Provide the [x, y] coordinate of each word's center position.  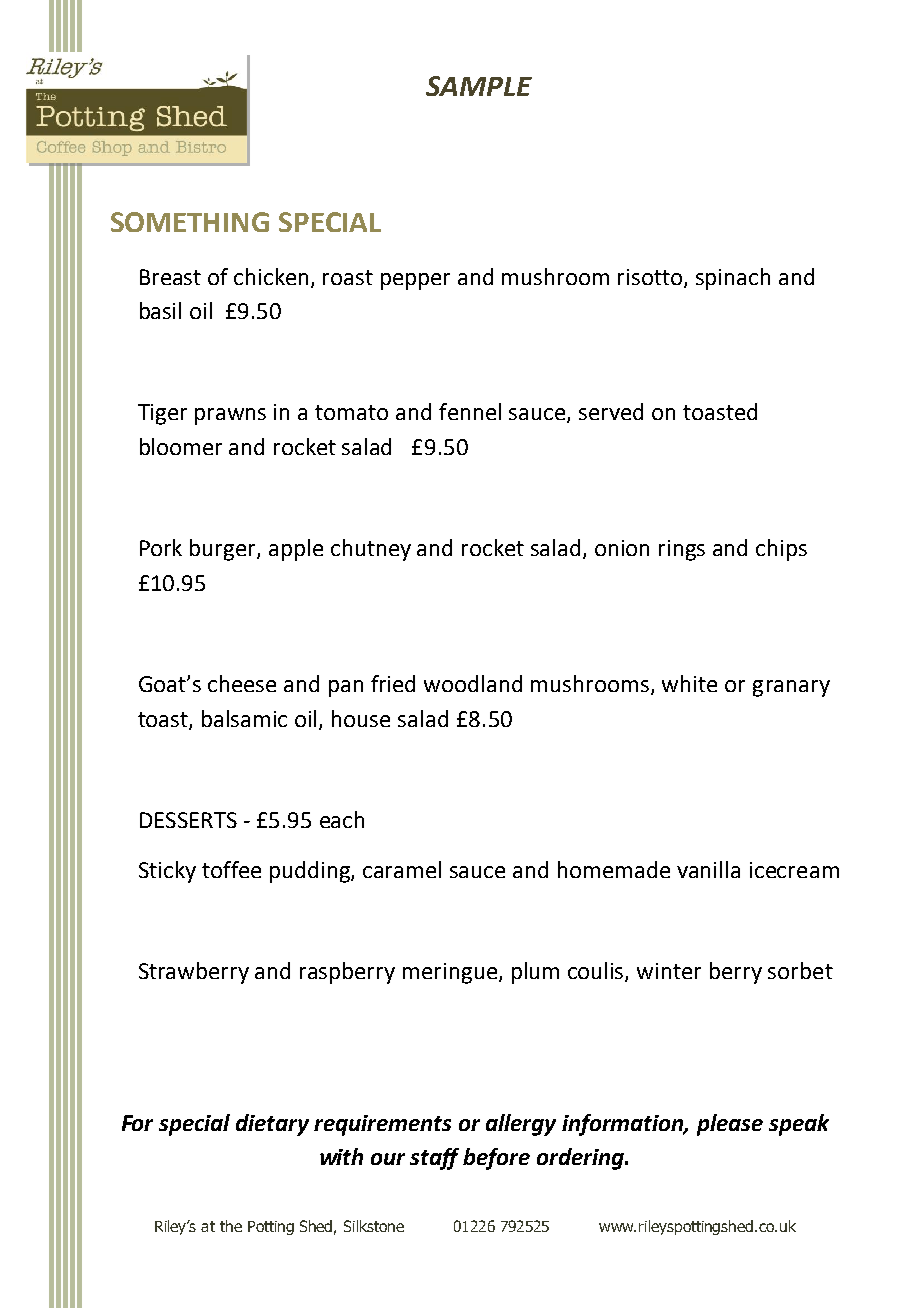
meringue [451, 973]
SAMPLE [479, 86]
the [231, 1226]
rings [682, 550]
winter [669, 971]
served [611, 411]
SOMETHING [190, 222]
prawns [230, 416]
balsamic [244, 718]
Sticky [167, 872]
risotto [651, 278]
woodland [473, 683]
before [496, 1159]
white [689, 683]
